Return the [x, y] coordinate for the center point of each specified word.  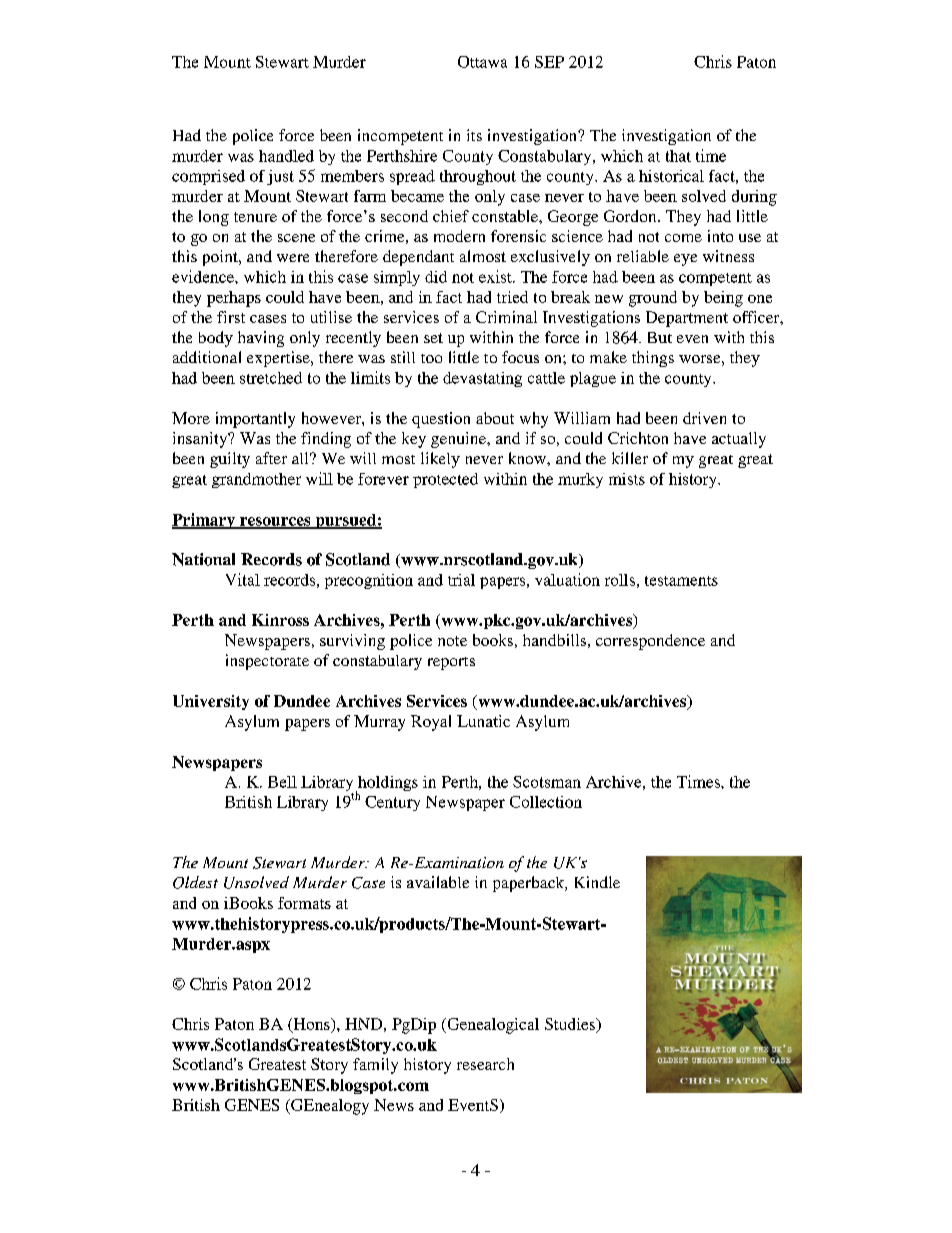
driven [704, 418]
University [211, 702]
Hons [311, 1025]
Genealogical [492, 1026]
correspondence [650, 642]
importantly [255, 420]
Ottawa [482, 62]
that [678, 156]
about [495, 418]
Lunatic [483, 721]
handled [286, 156]
